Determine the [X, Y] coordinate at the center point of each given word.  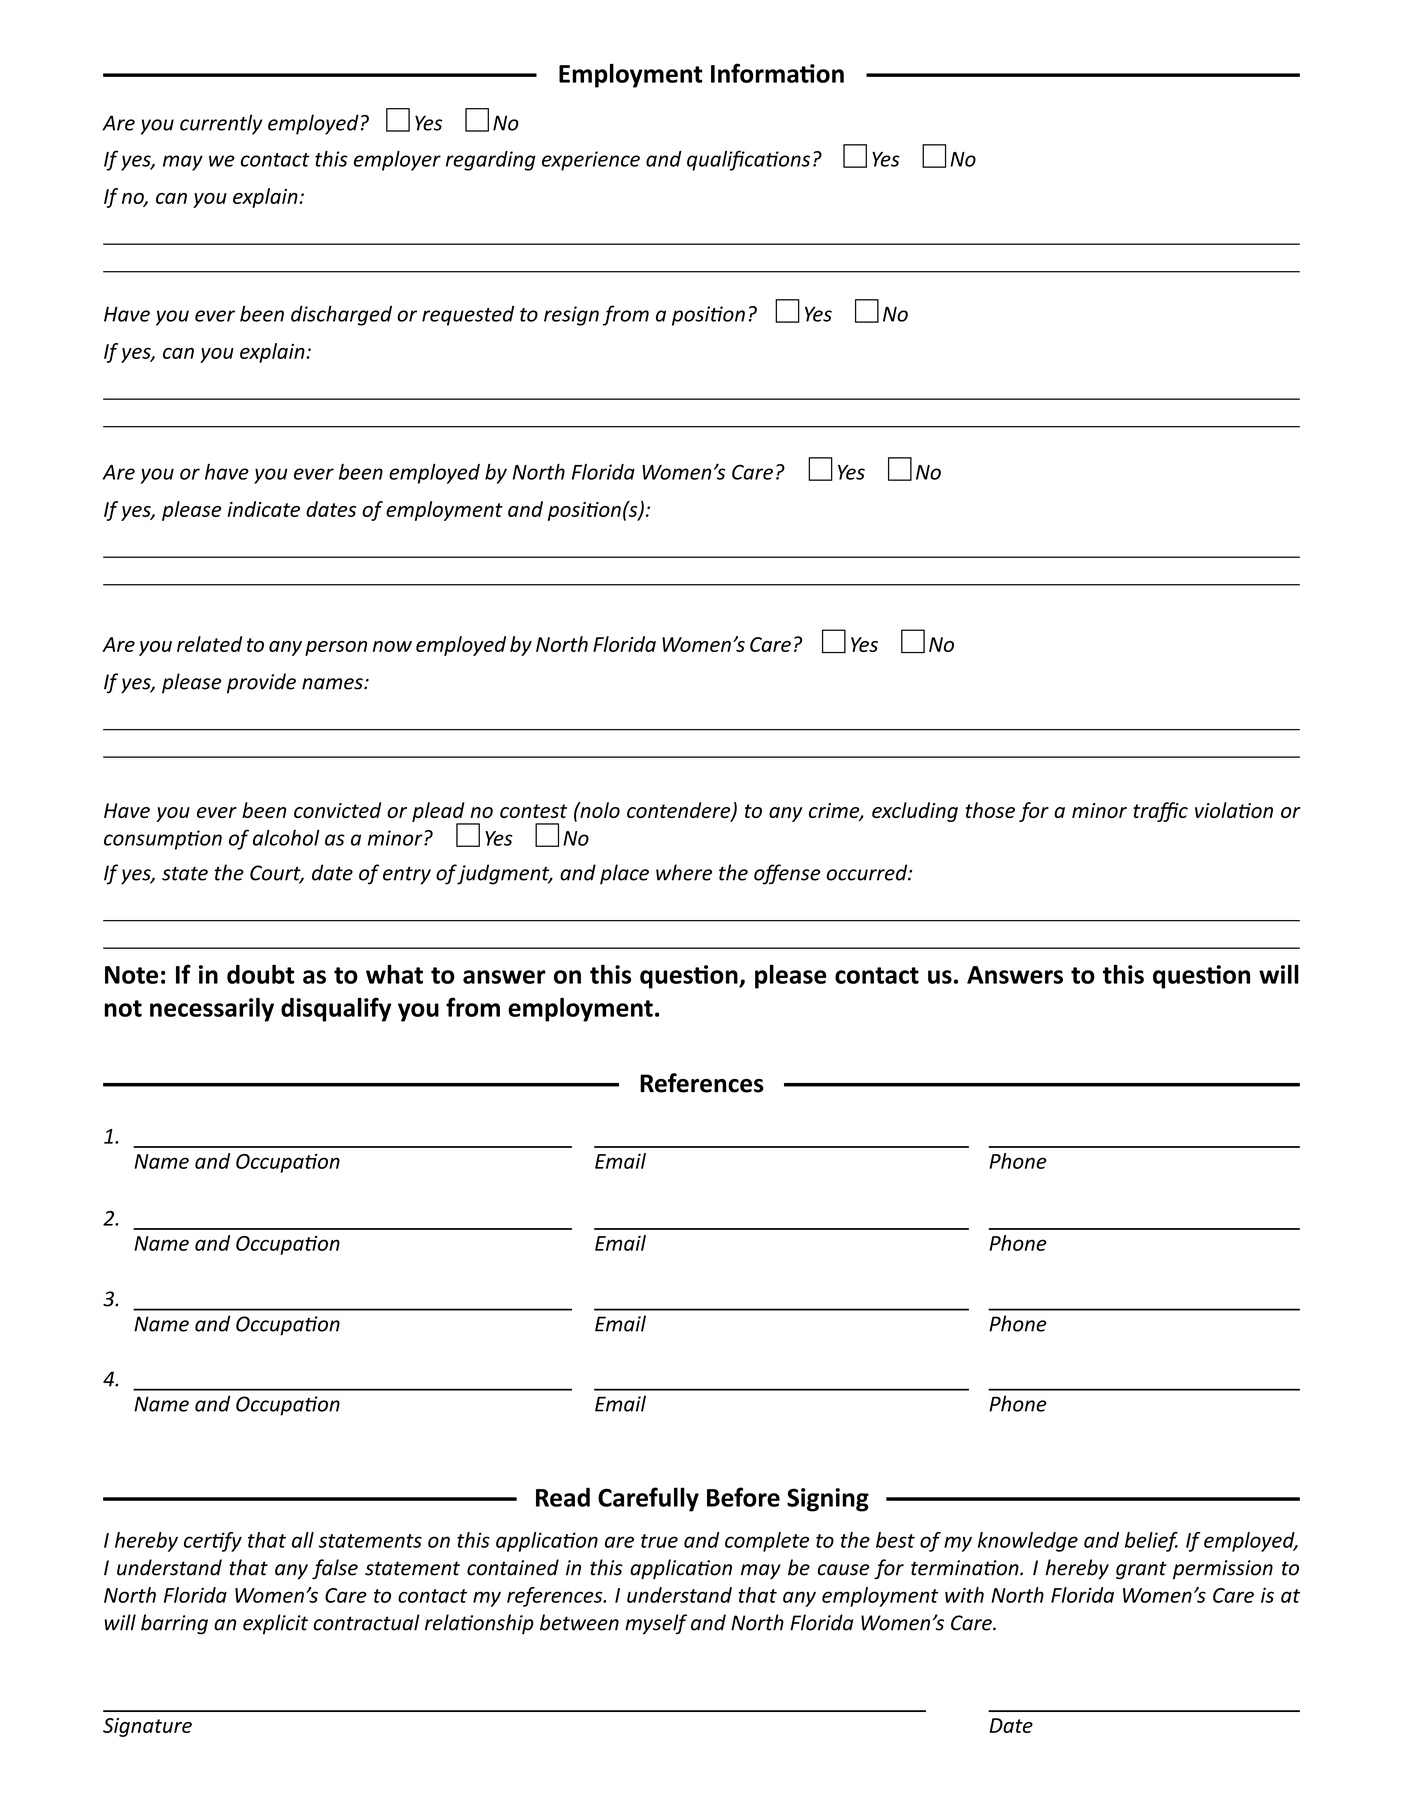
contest [533, 811]
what [394, 974]
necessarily [212, 1010]
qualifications [748, 160]
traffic [1160, 812]
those [990, 810]
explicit [275, 1624]
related [209, 644]
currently [221, 124]
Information [777, 73]
